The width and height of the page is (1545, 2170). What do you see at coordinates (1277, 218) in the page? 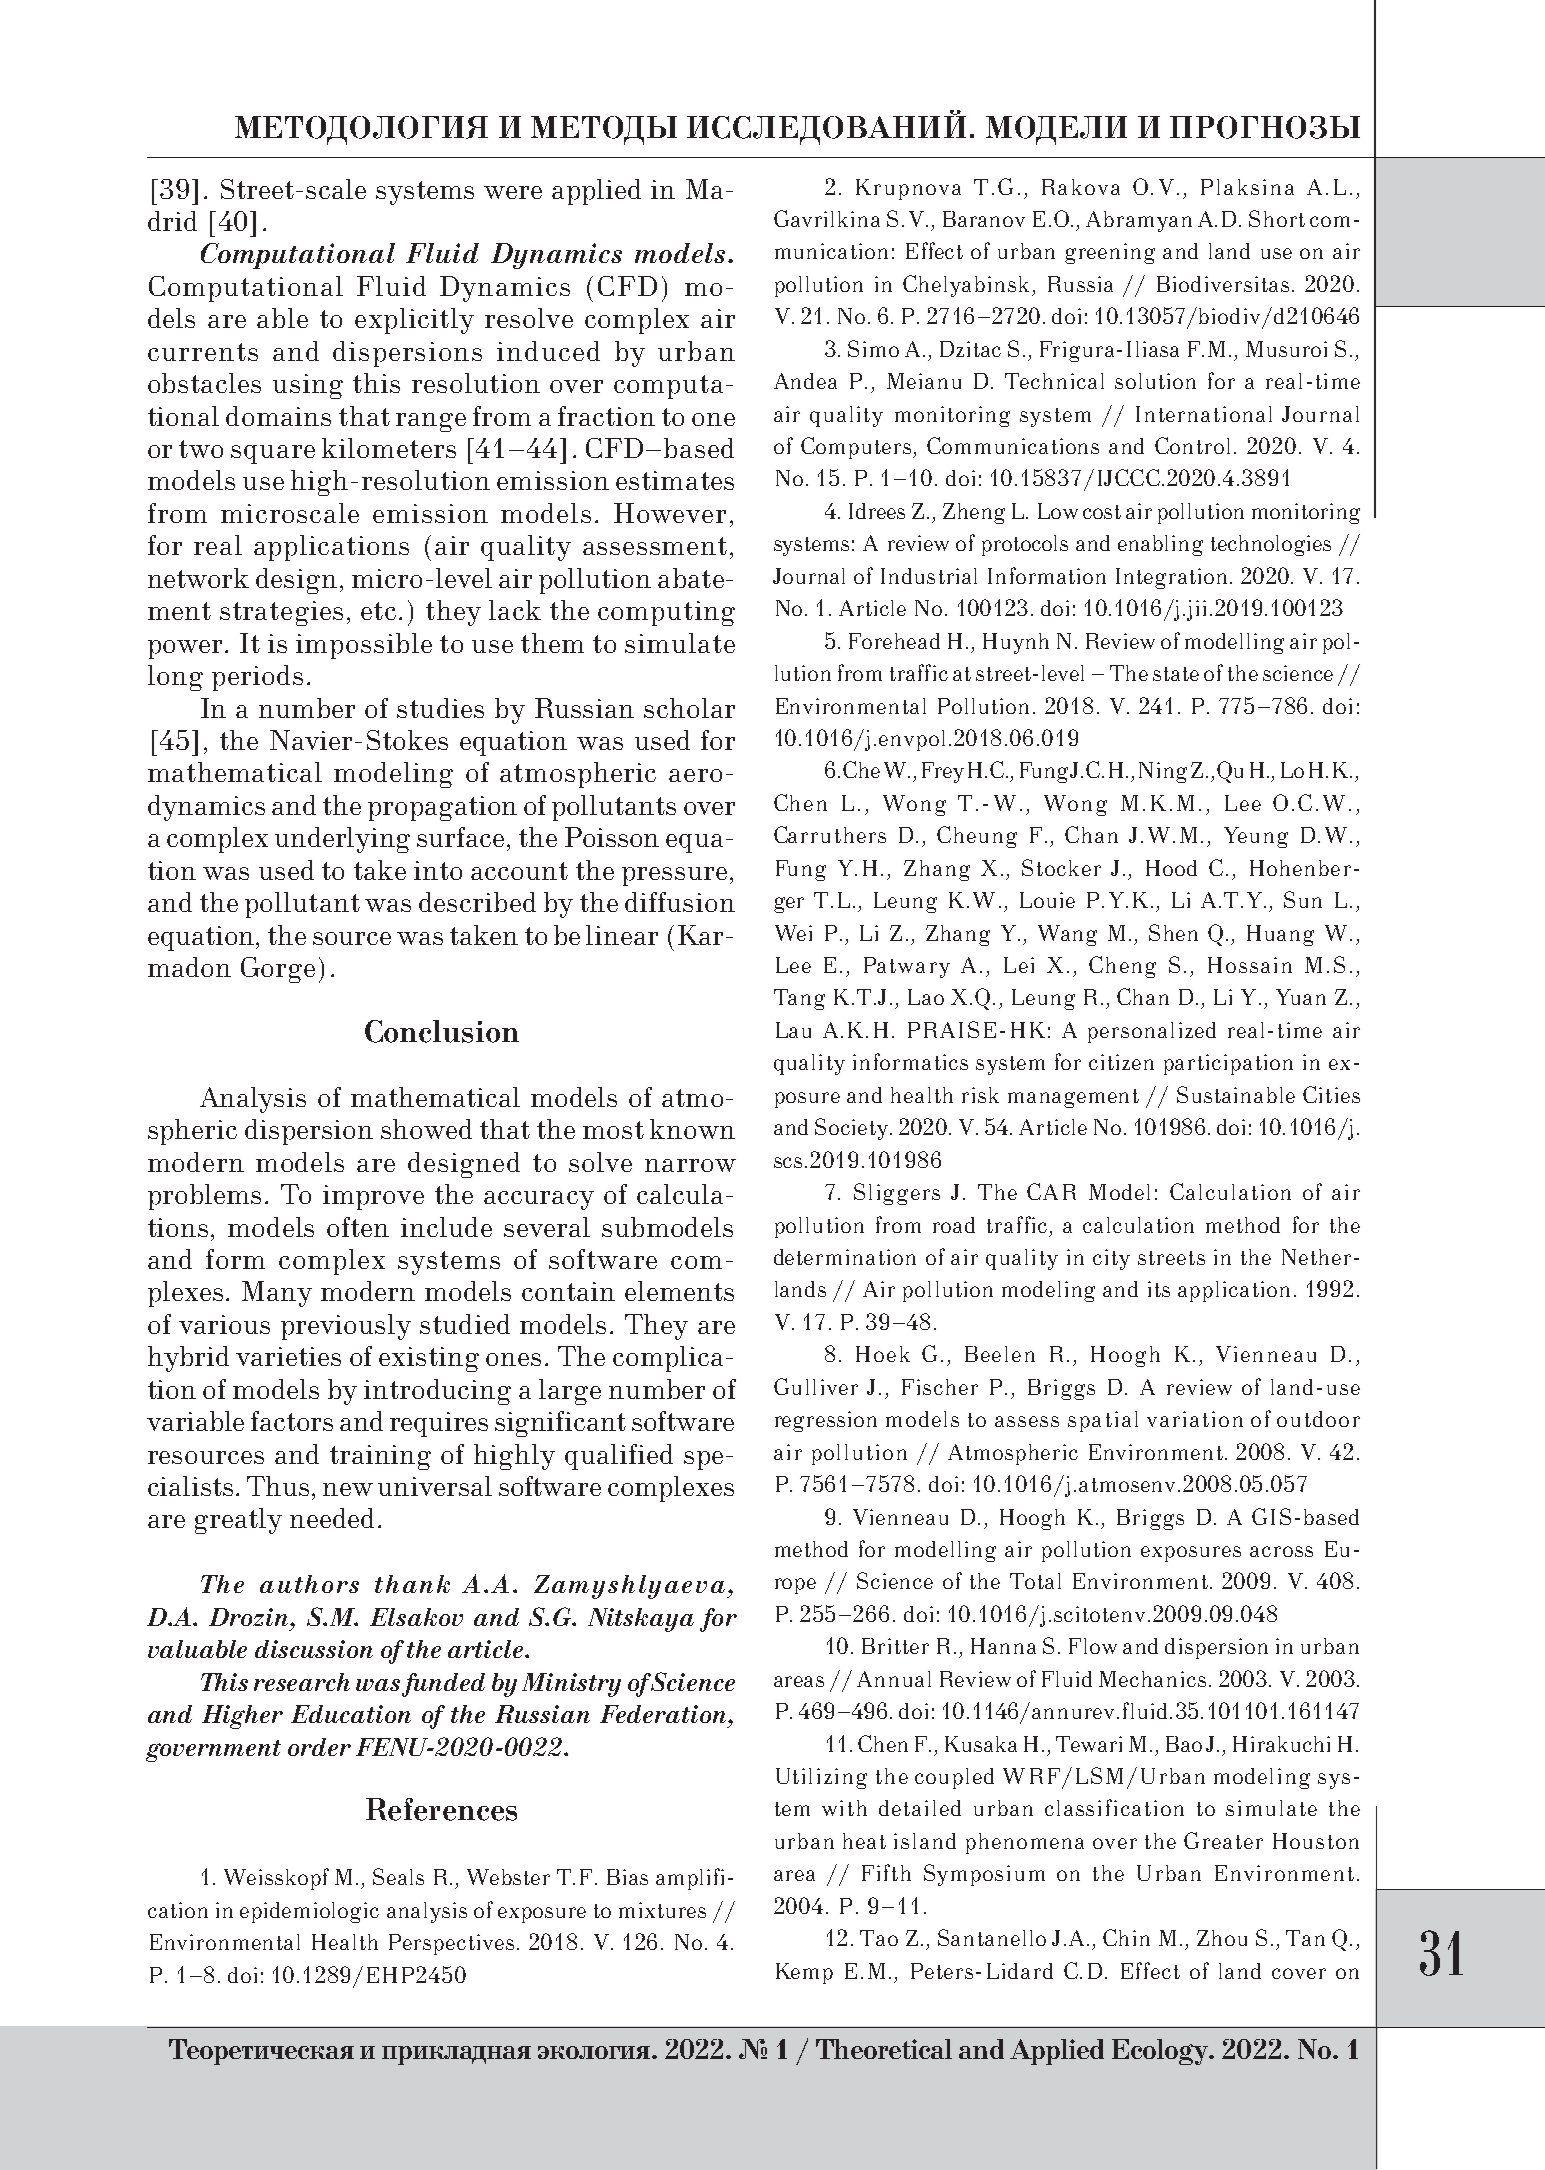
I see `Short` at bounding box center [1277, 218].
